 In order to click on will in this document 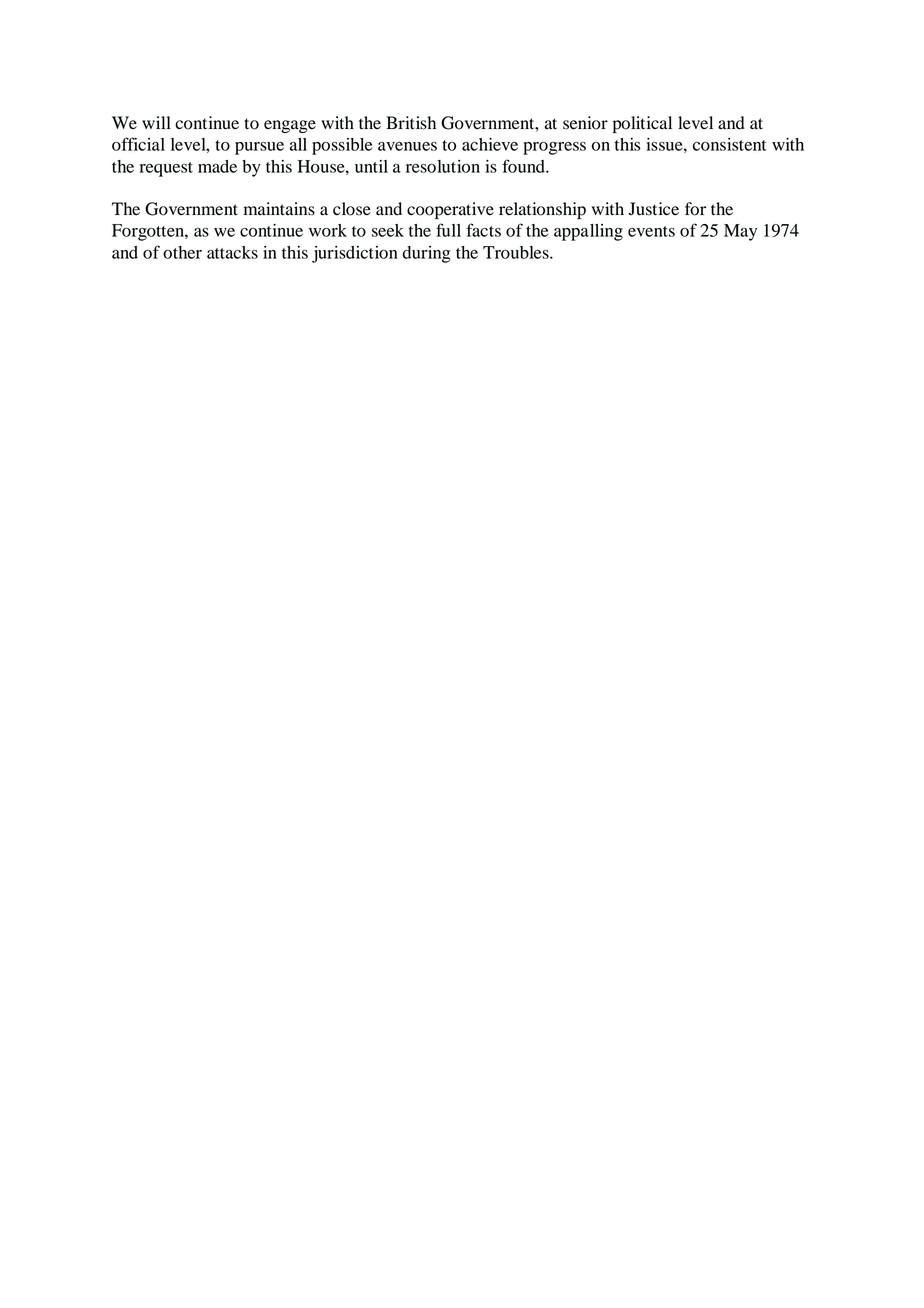, I will do `click(156, 122)`.
